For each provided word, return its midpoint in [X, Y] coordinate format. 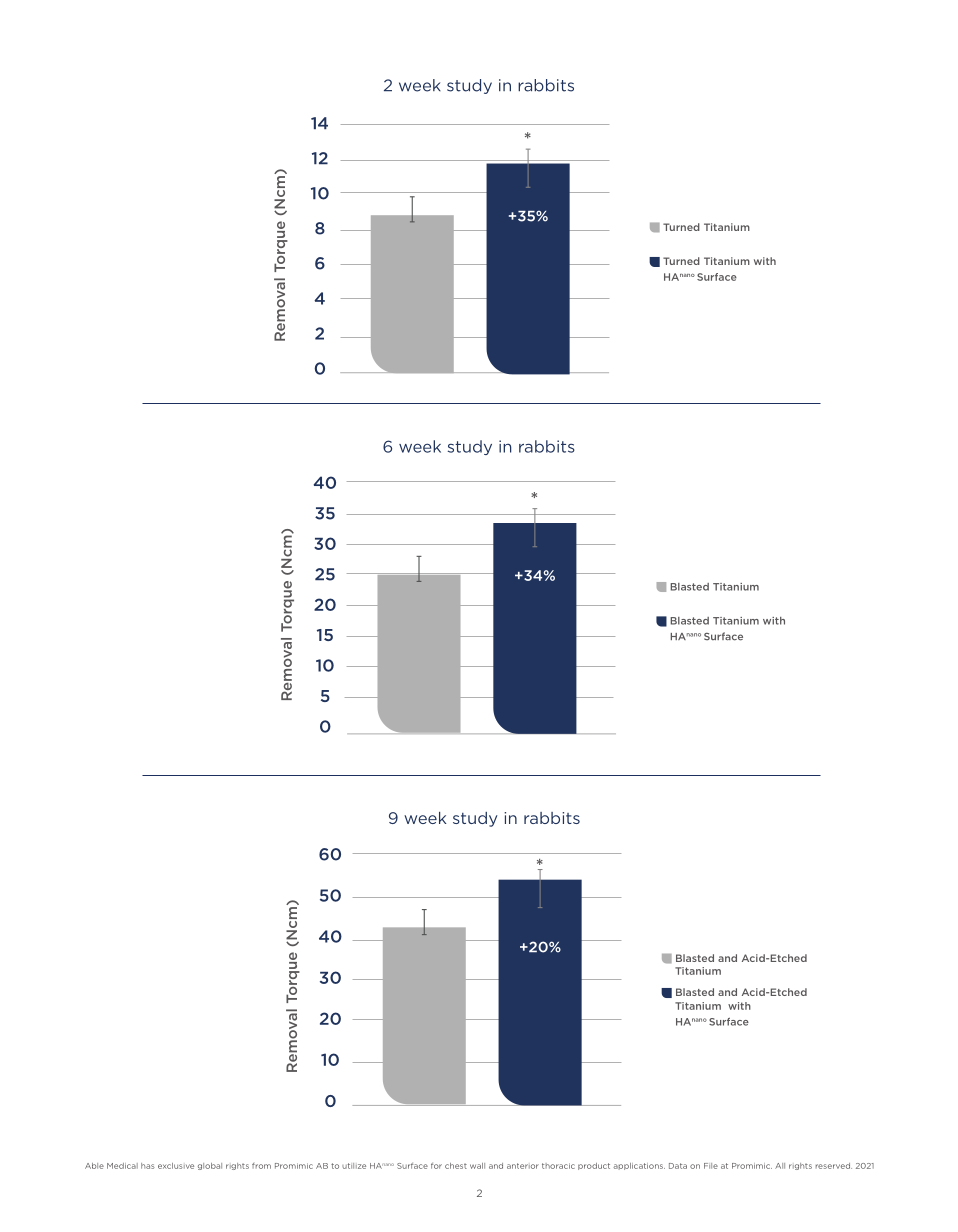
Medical [122, 1166]
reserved [834, 1166]
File [711, 1166]
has [148, 1166]
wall [477, 1166]
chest [456, 1166]
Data [678, 1166]
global [210, 1166]
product [594, 1166]
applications [639, 1166]
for [436, 1166]
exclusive [176, 1166]
